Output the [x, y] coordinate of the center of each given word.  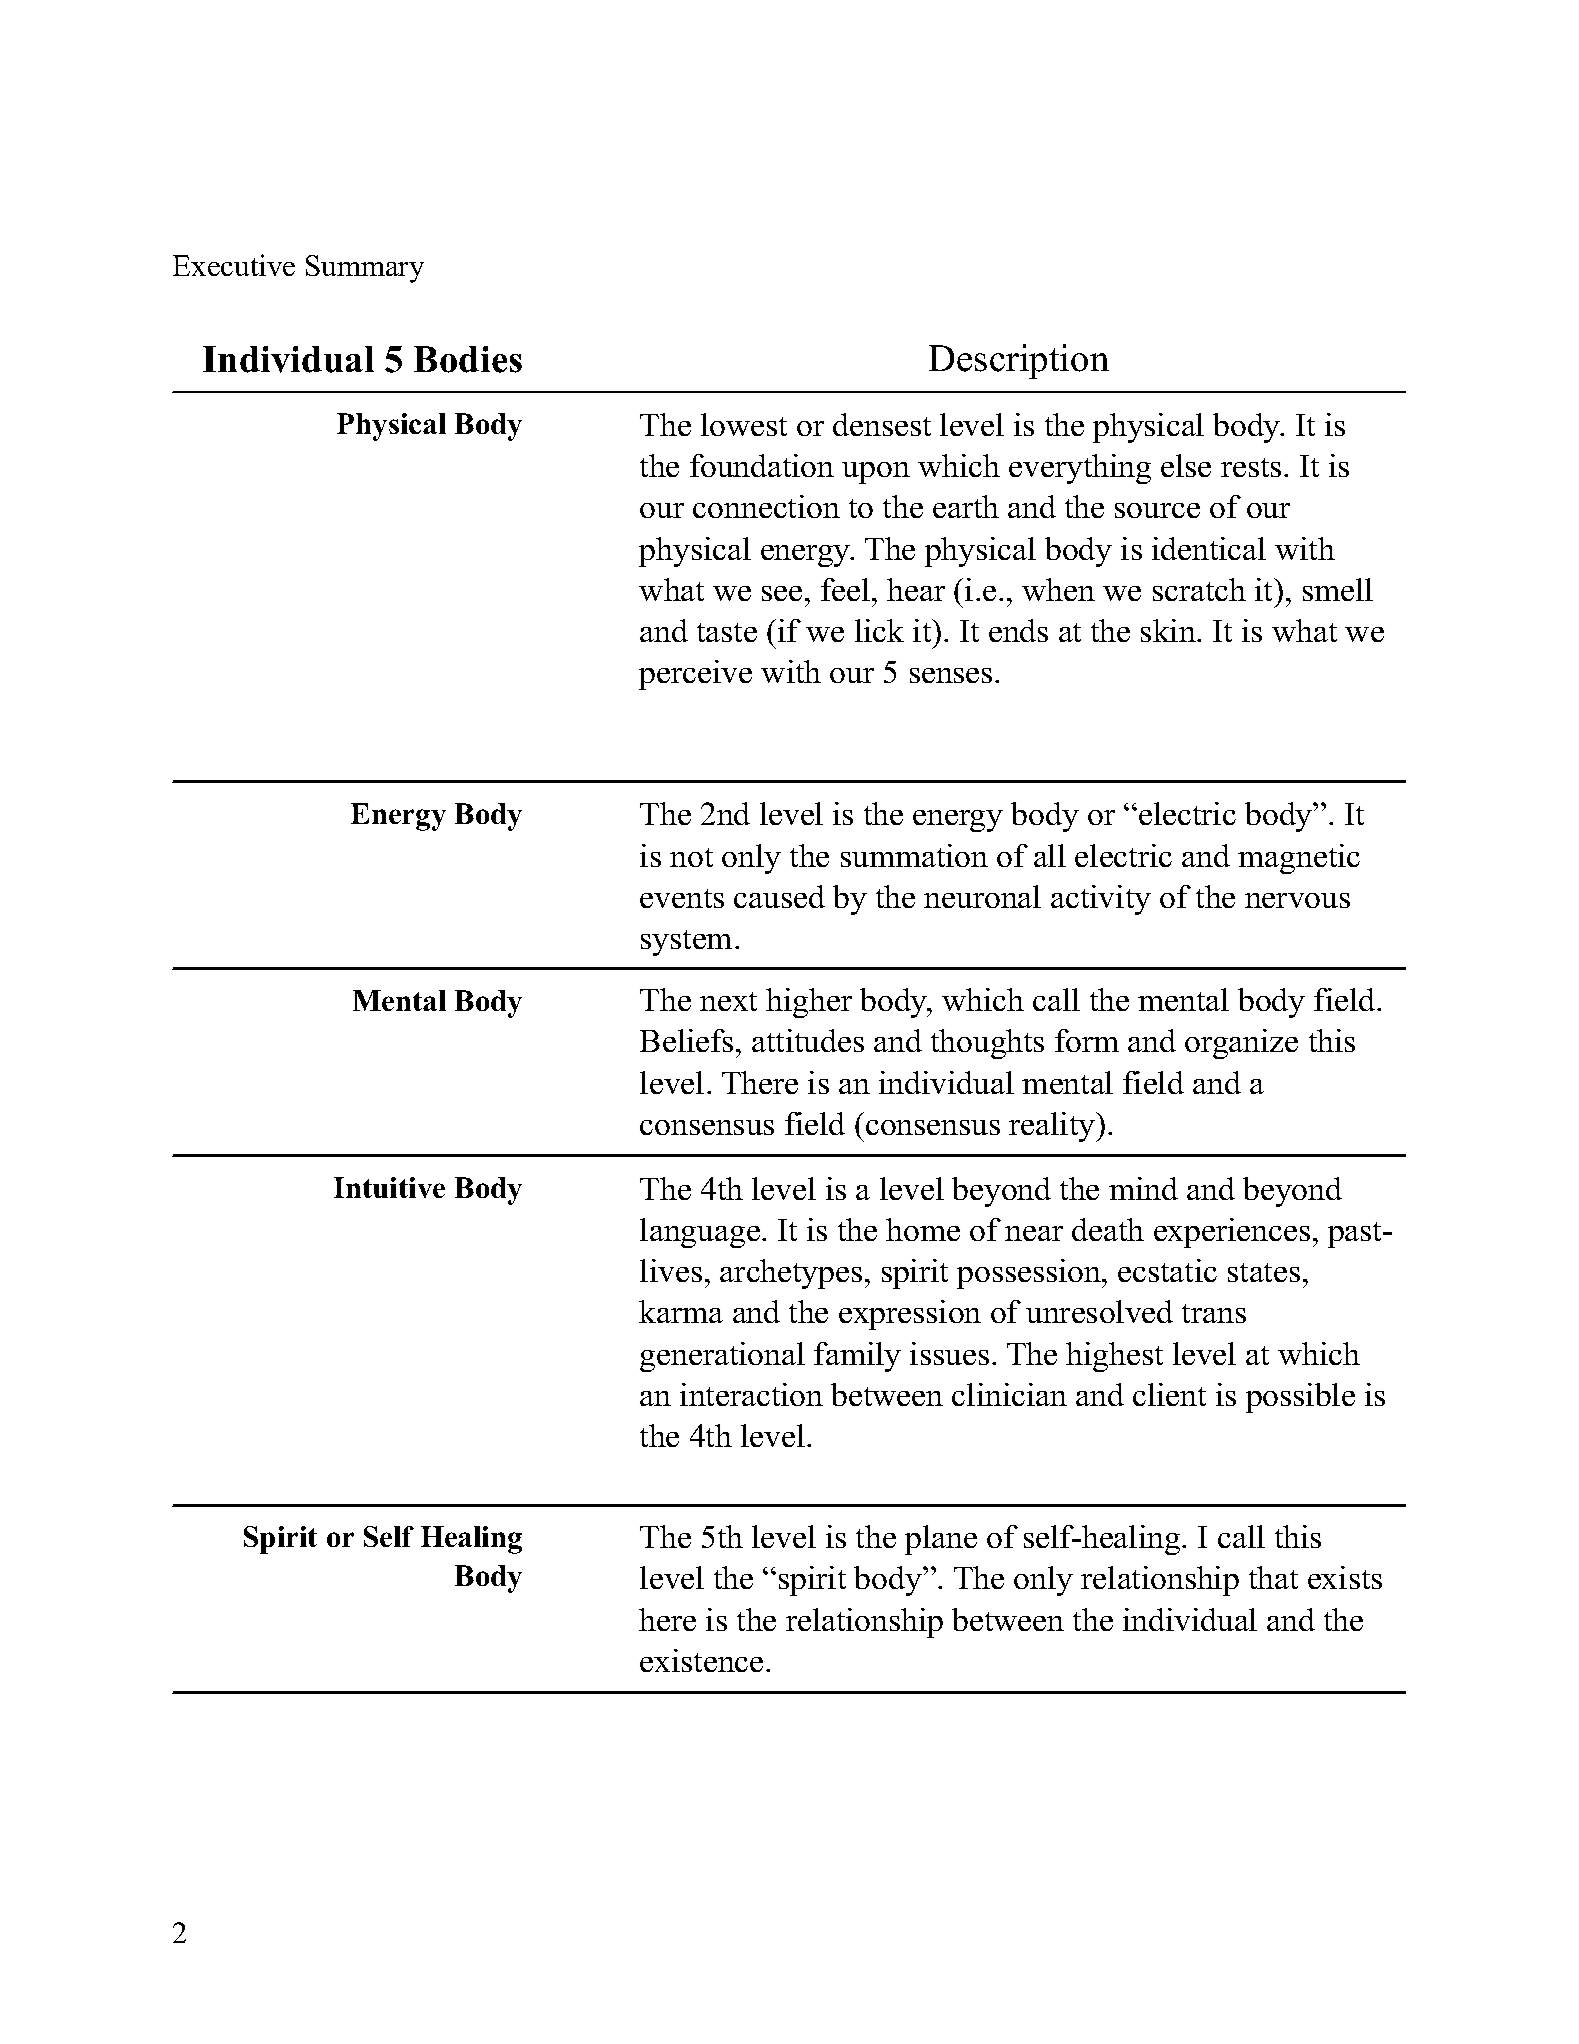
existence [701, 1660]
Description [1019, 361]
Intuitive [389, 1187]
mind [1143, 1188]
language [700, 1233]
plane [941, 1540]
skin [1169, 630]
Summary [365, 269]
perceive [695, 675]
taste [727, 632]
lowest [744, 424]
